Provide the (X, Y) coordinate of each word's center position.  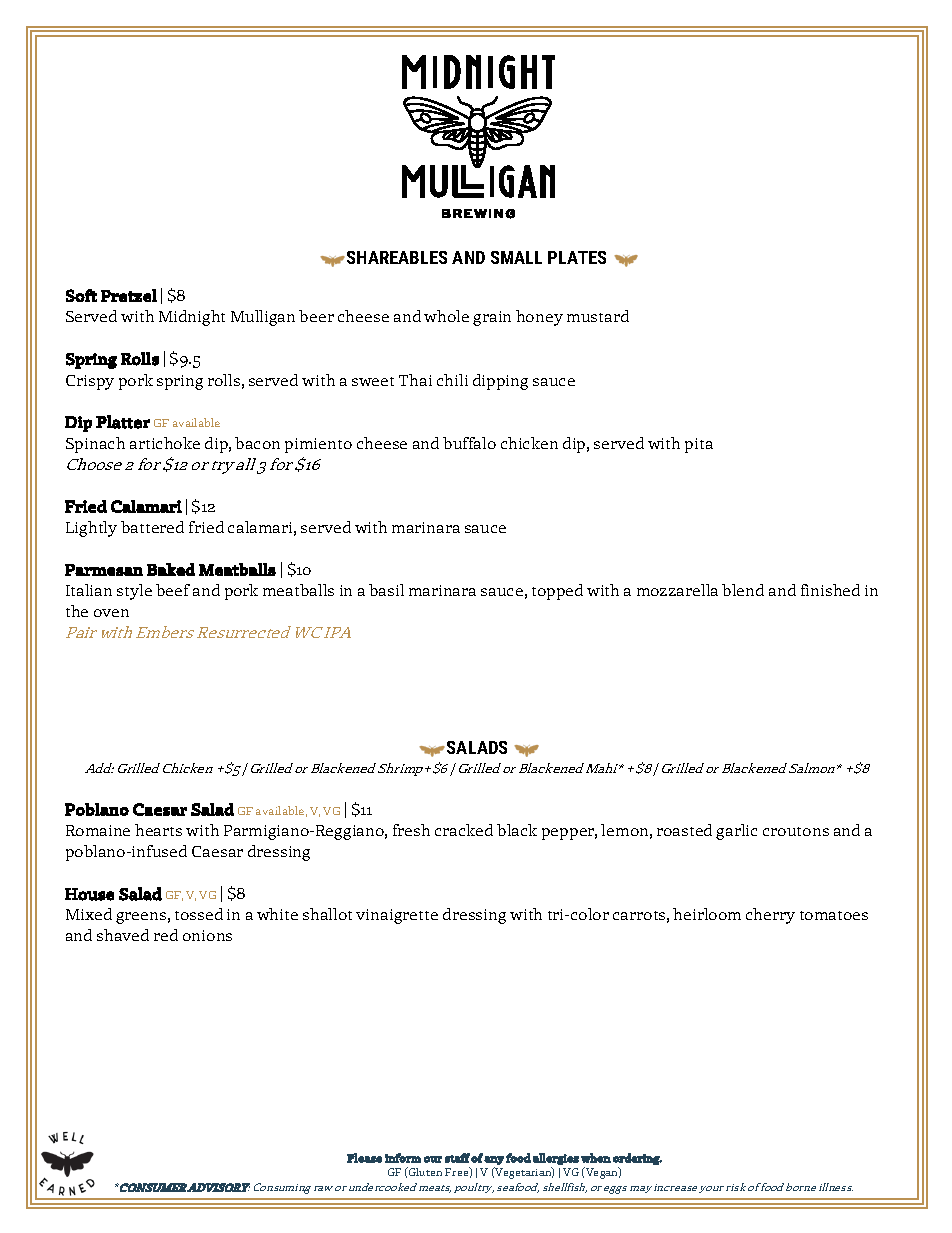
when (596, 1158)
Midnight (192, 318)
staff (457, 1158)
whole (446, 316)
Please (364, 1158)
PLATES (577, 257)
